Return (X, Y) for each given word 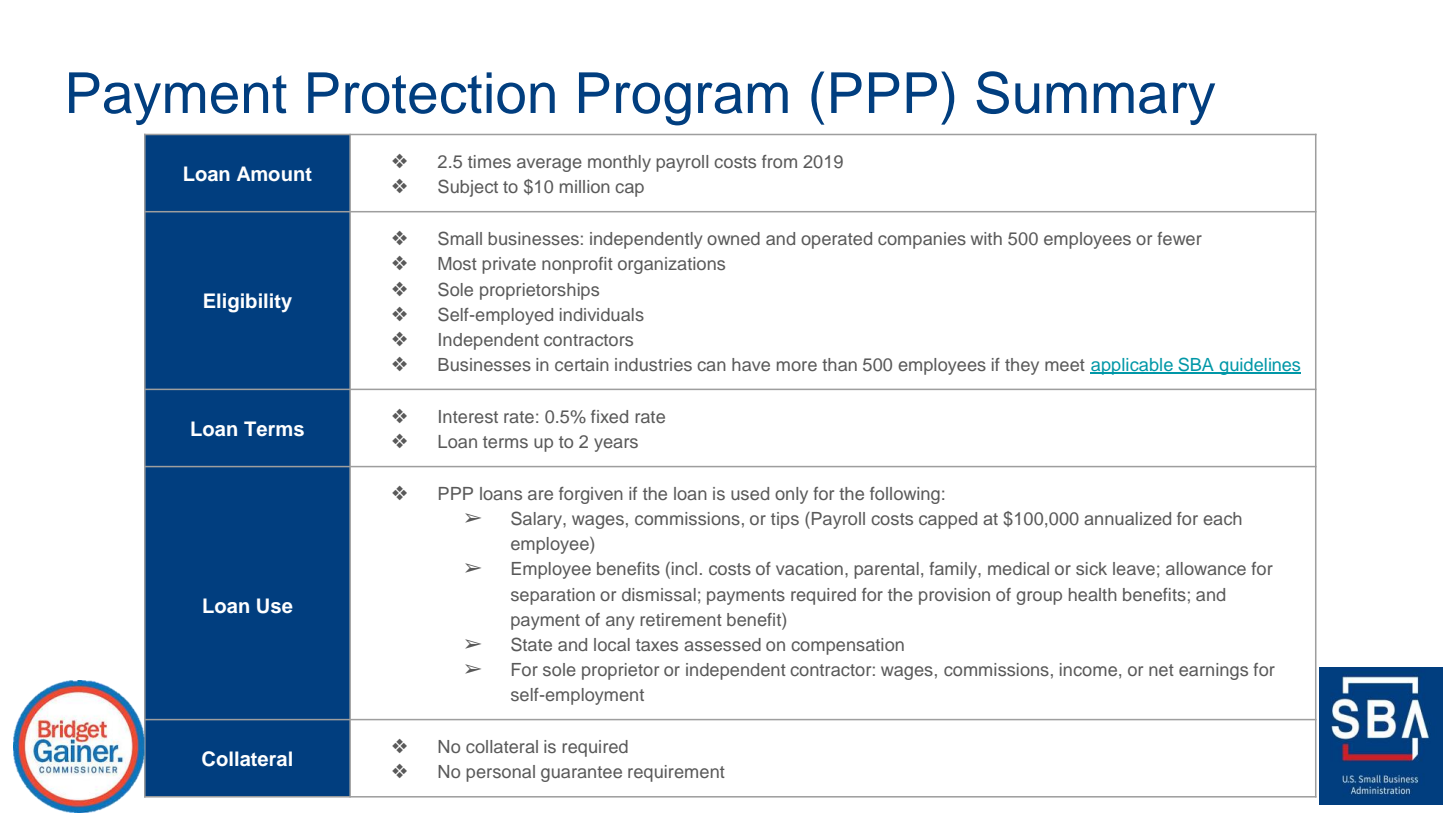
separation (553, 596)
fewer (1179, 238)
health (1093, 594)
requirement (676, 773)
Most (457, 263)
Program (683, 99)
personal (500, 773)
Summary (1095, 98)
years (616, 445)
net (1161, 670)
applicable (1132, 366)
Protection (431, 93)
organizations (671, 265)
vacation (809, 568)
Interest (468, 416)
